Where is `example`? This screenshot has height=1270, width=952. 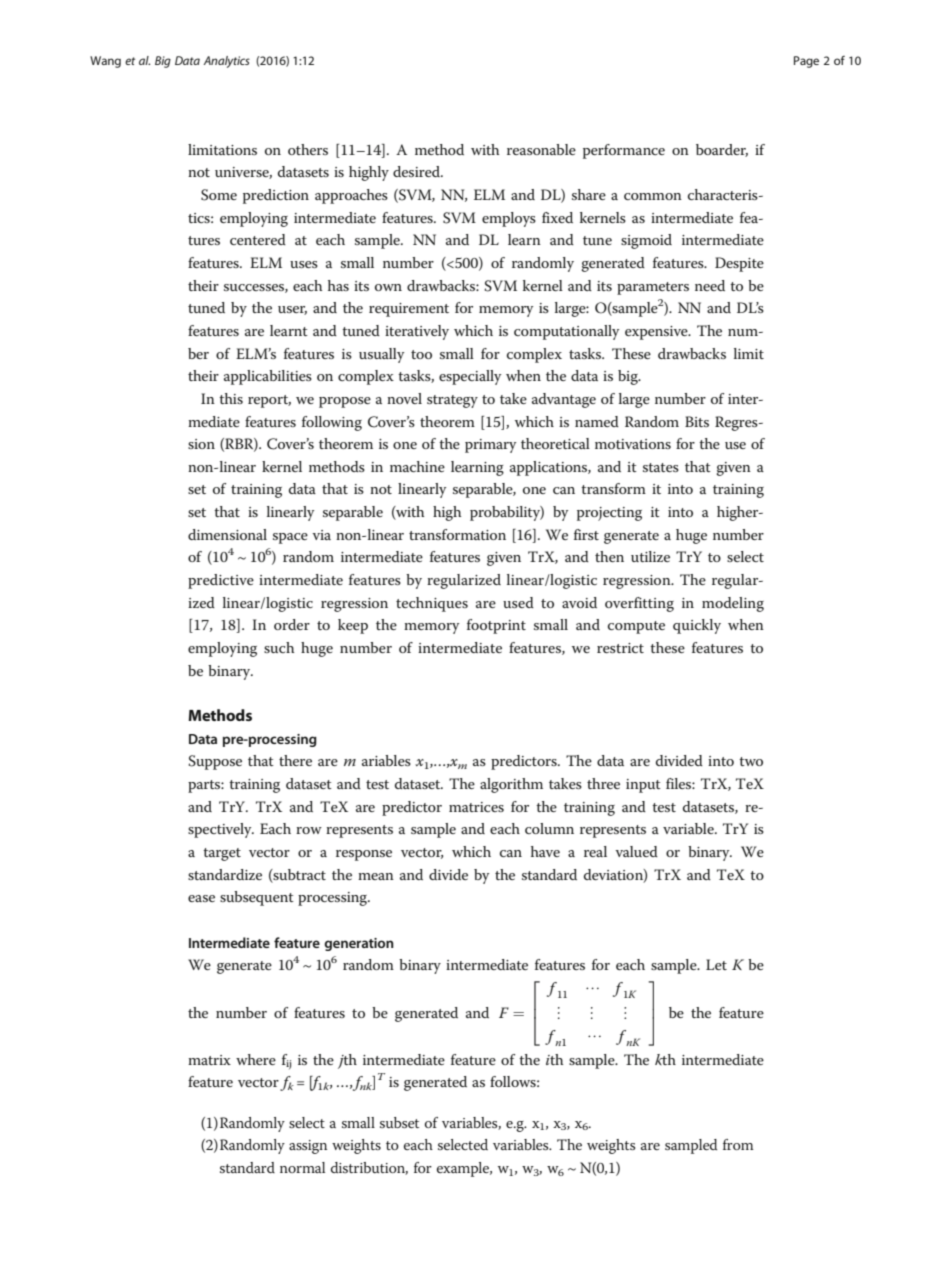 example is located at coordinates (464, 1169).
